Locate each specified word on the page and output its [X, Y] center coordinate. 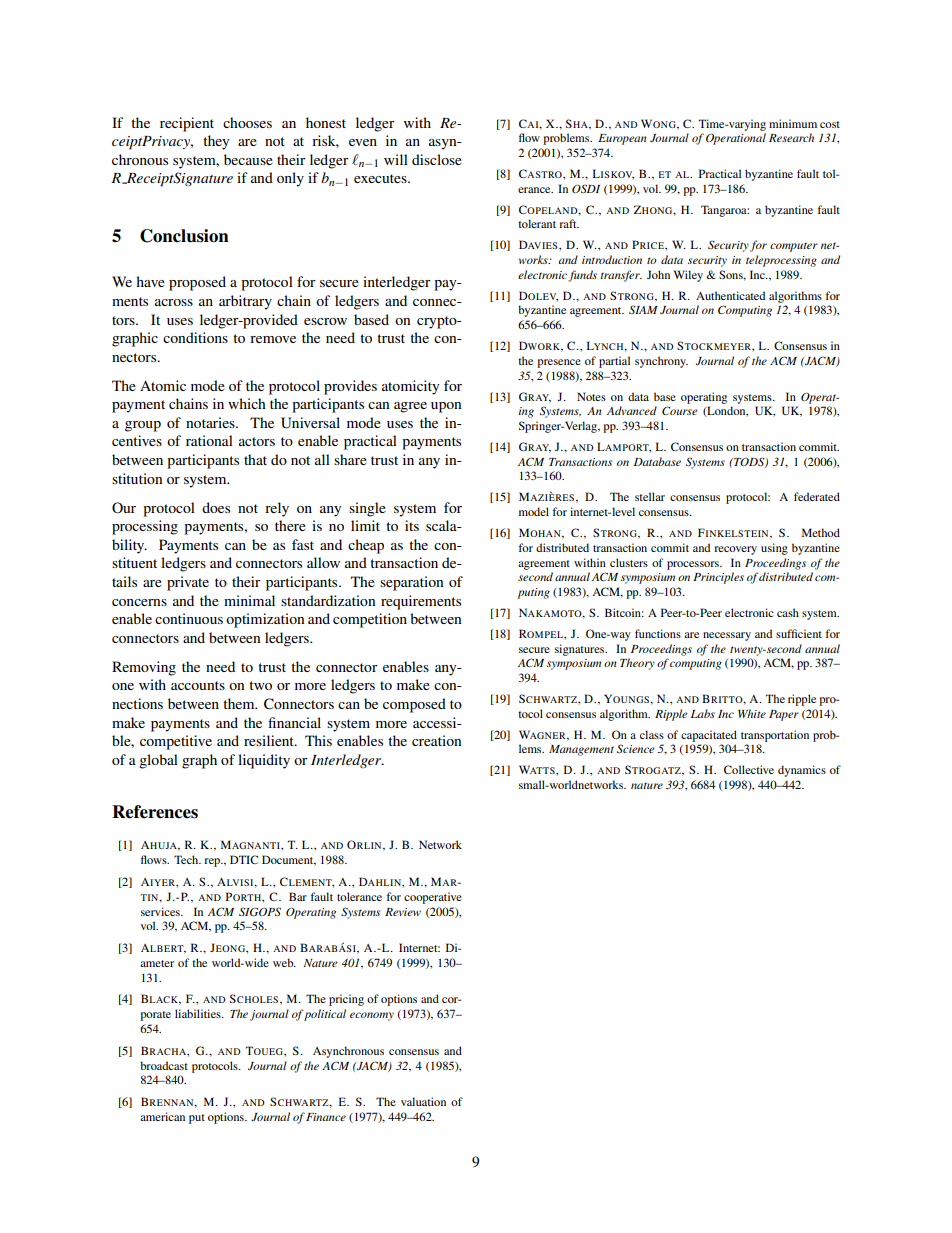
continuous [189, 618]
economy [372, 1016]
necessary [727, 636]
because [248, 159]
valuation [423, 1101]
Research [791, 137]
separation [412, 583]
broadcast [164, 1065]
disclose [437, 159]
